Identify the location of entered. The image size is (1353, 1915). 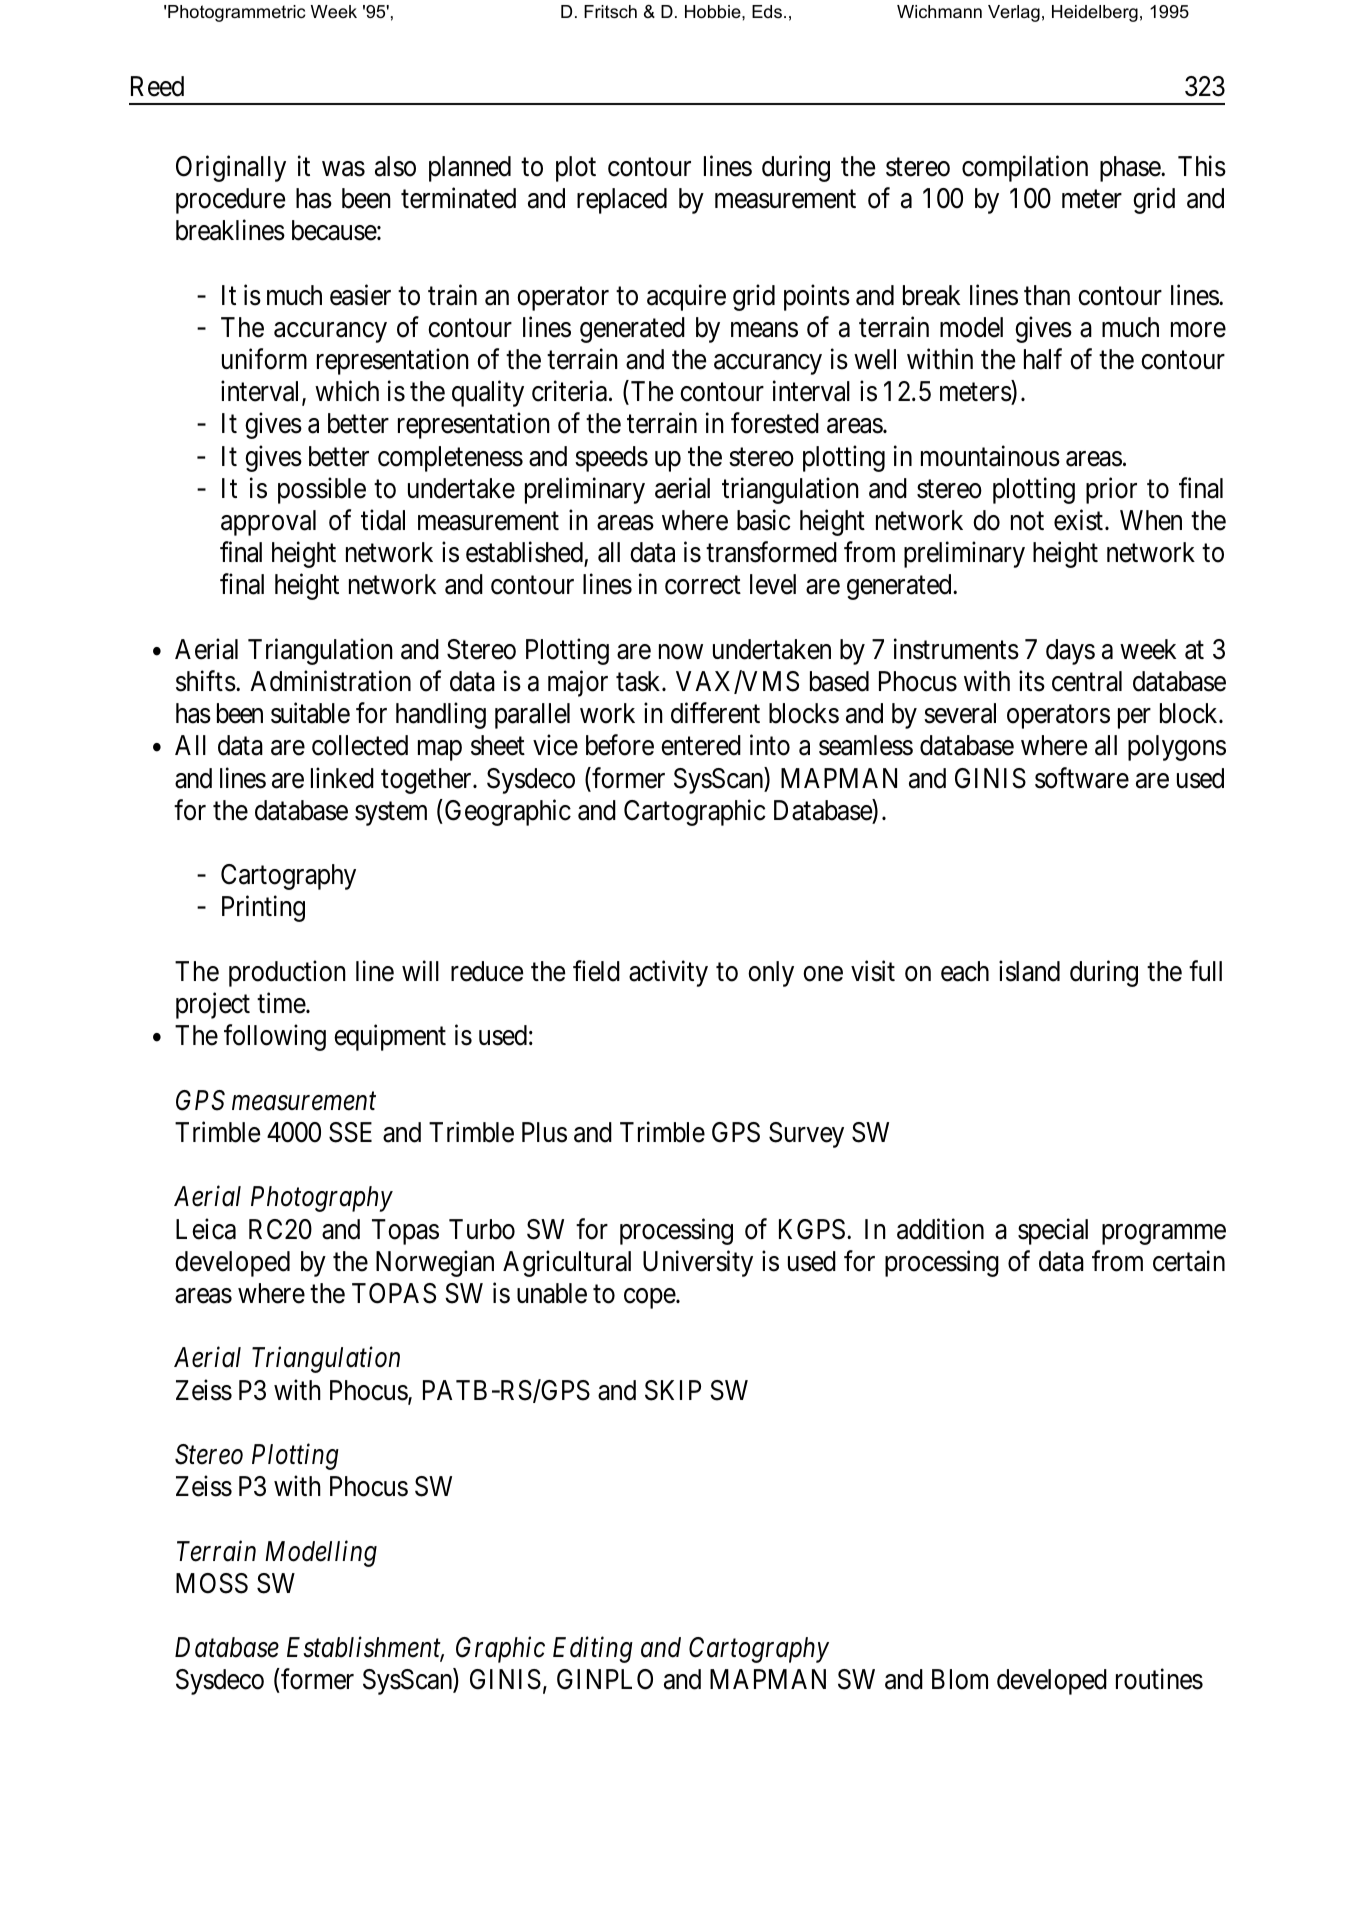
(701, 745).
